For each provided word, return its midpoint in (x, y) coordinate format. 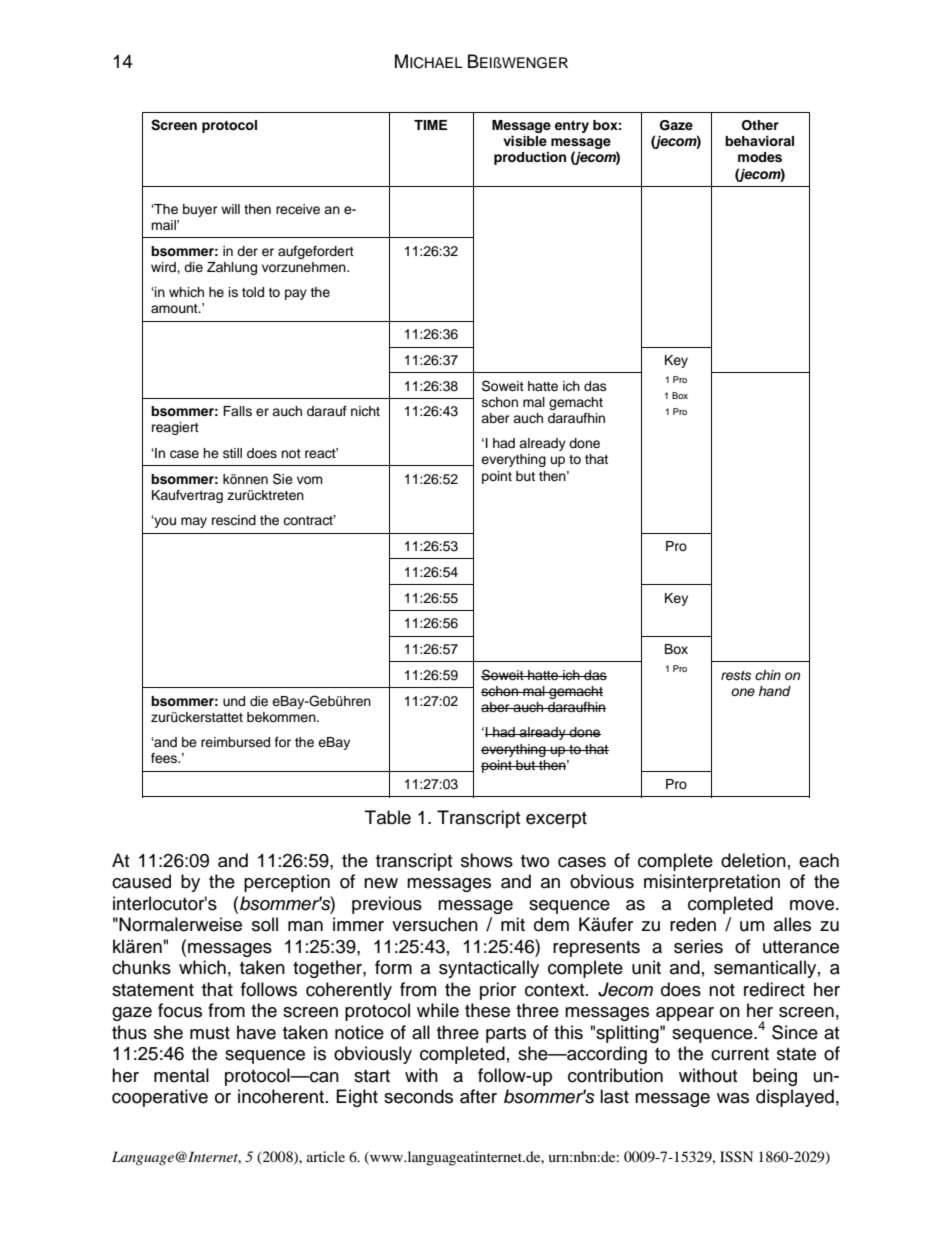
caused (141, 881)
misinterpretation (712, 883)
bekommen (282, 717)
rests (736, 676)
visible (525, 141)
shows (487, 860)
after (478, 1096)
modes (760, 157)
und (234, 701)
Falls (237, 411)
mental (181, 1075)
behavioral (759, 141)
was (733, 1098)
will (230, 209)
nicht (365, 411)
